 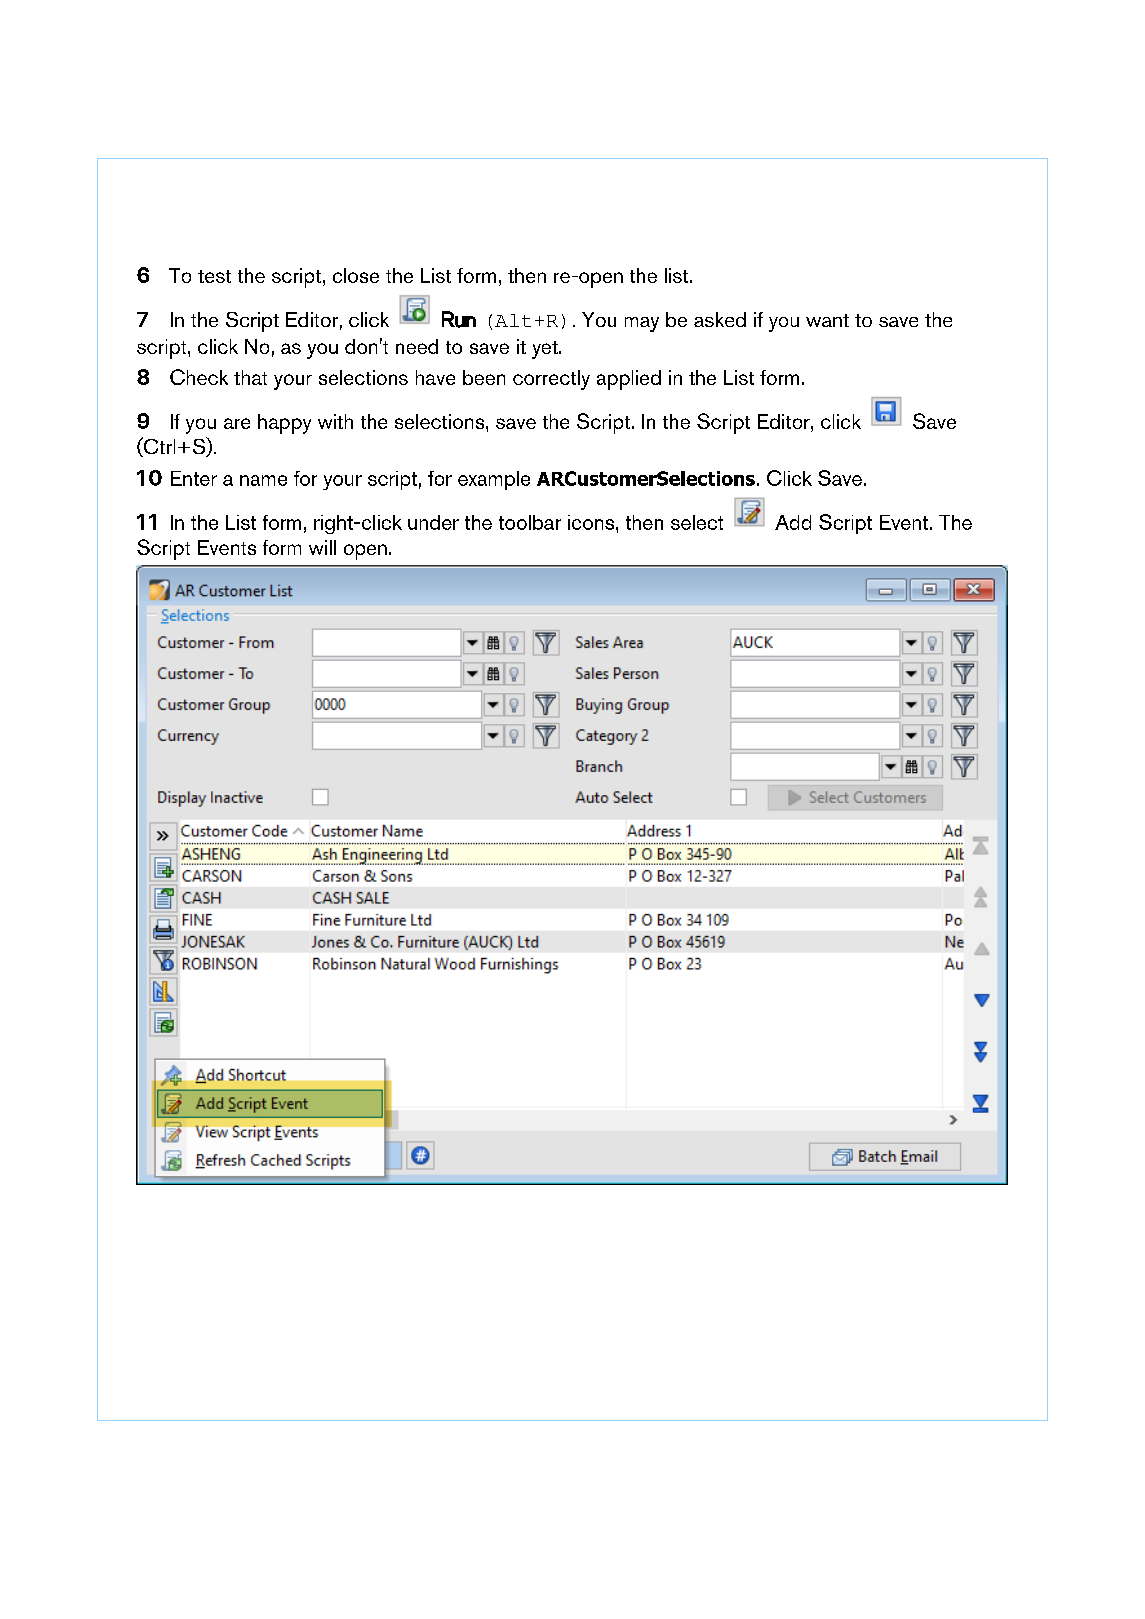 I want to click on asked, so click(x=720, y=319).
